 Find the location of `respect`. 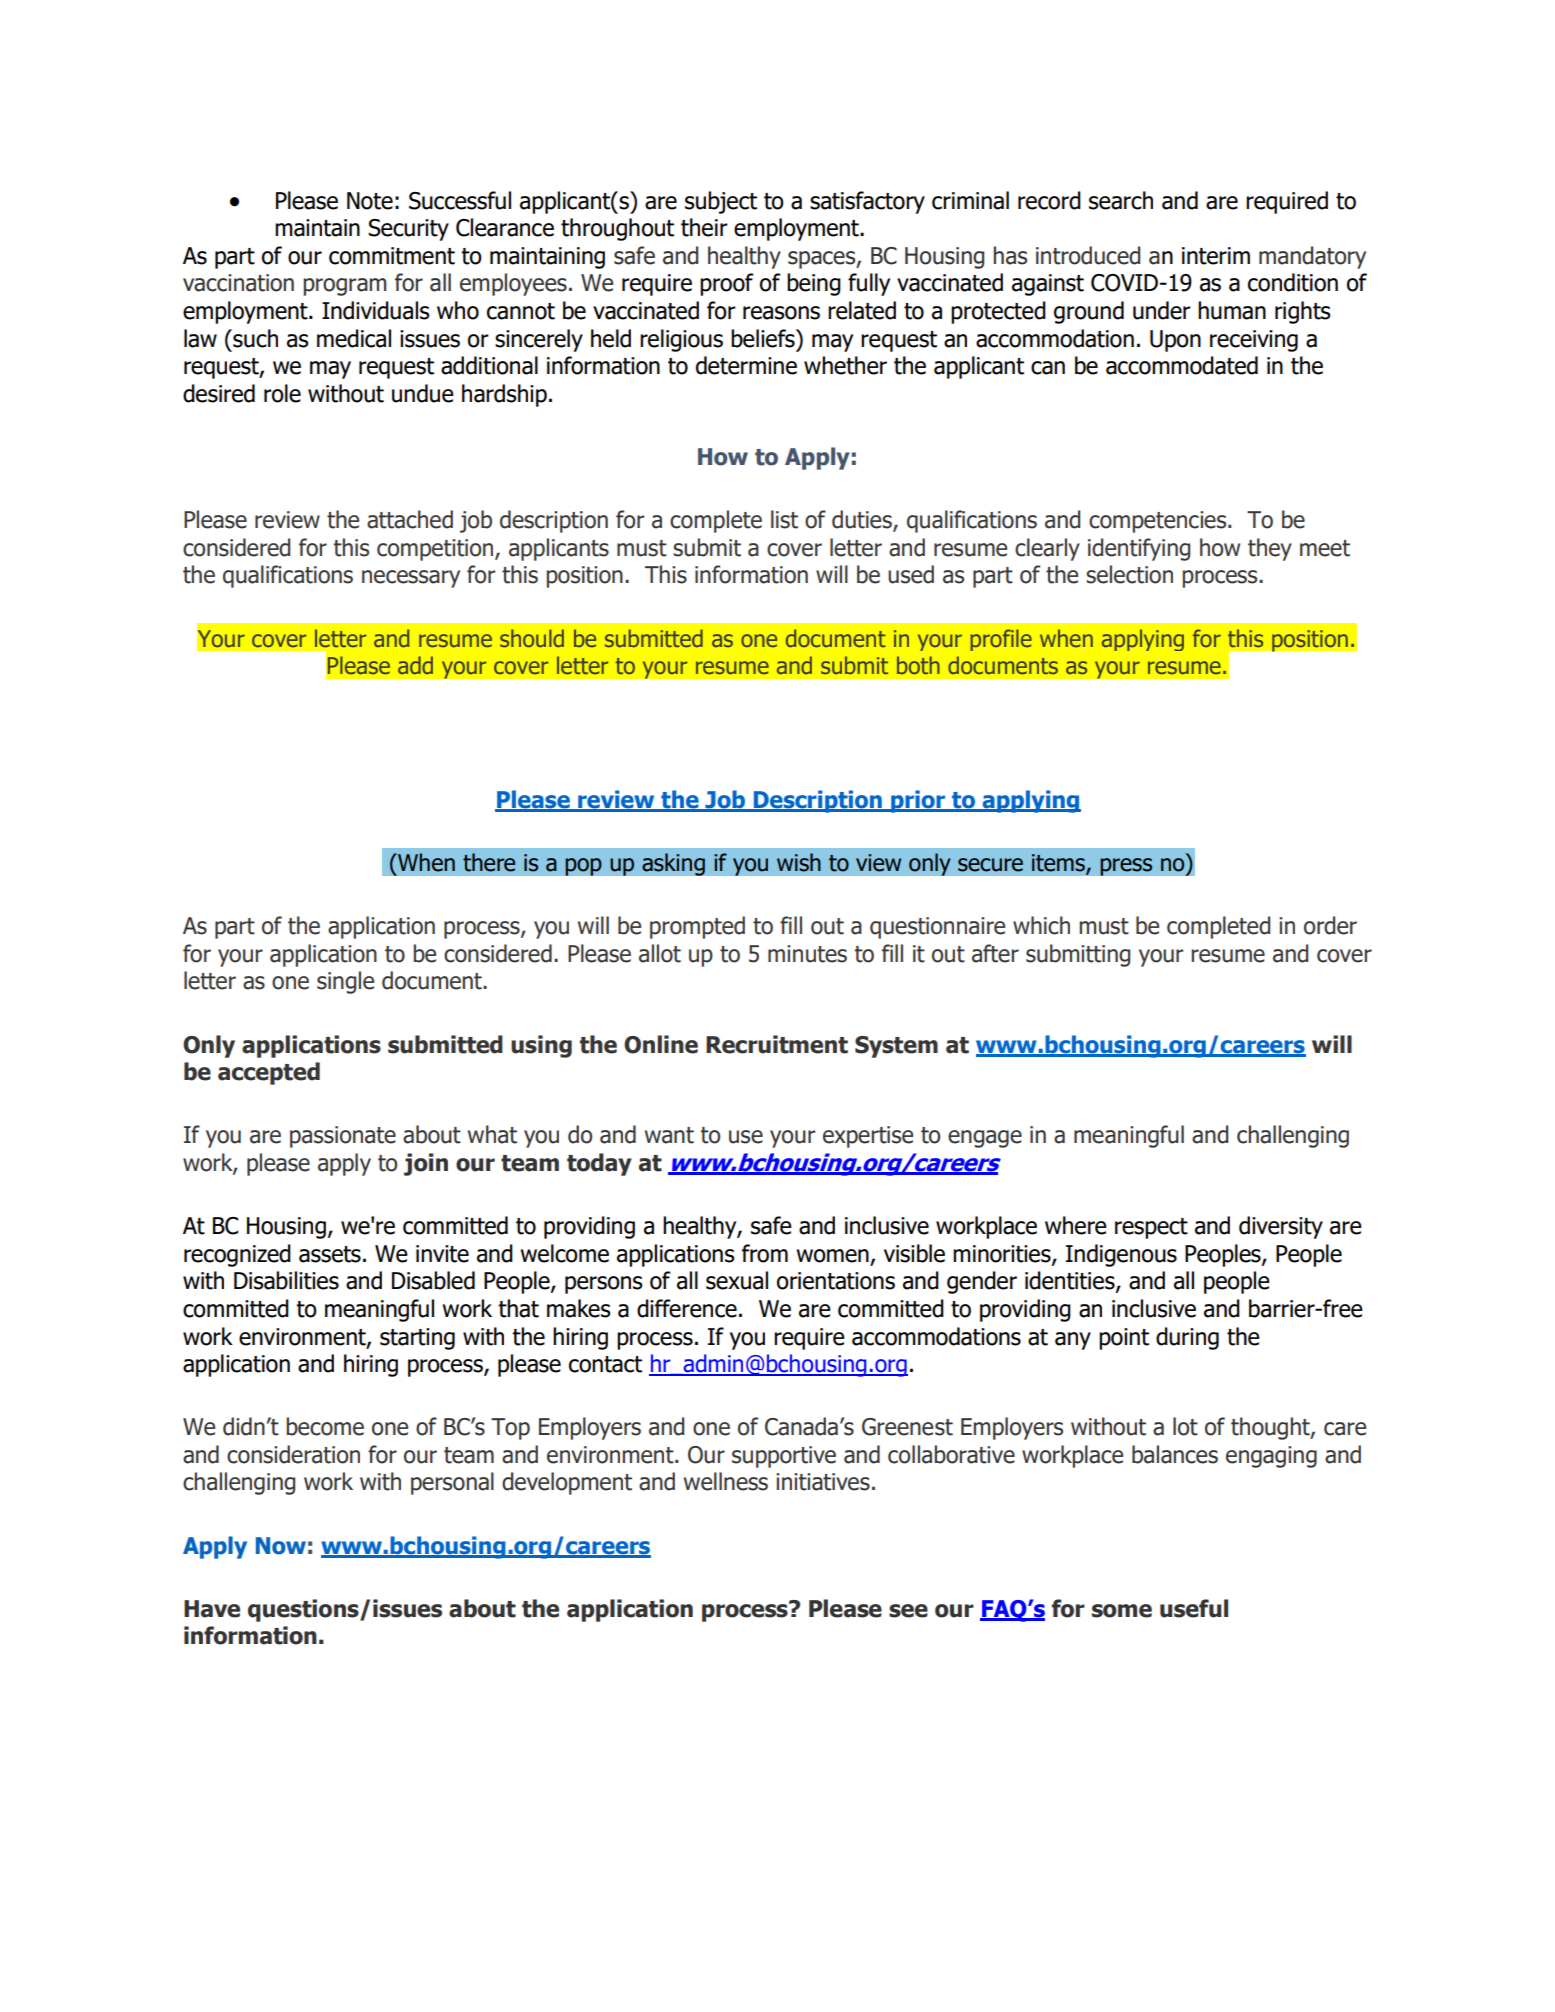

respect is located at coordinates (1151, 1228).
